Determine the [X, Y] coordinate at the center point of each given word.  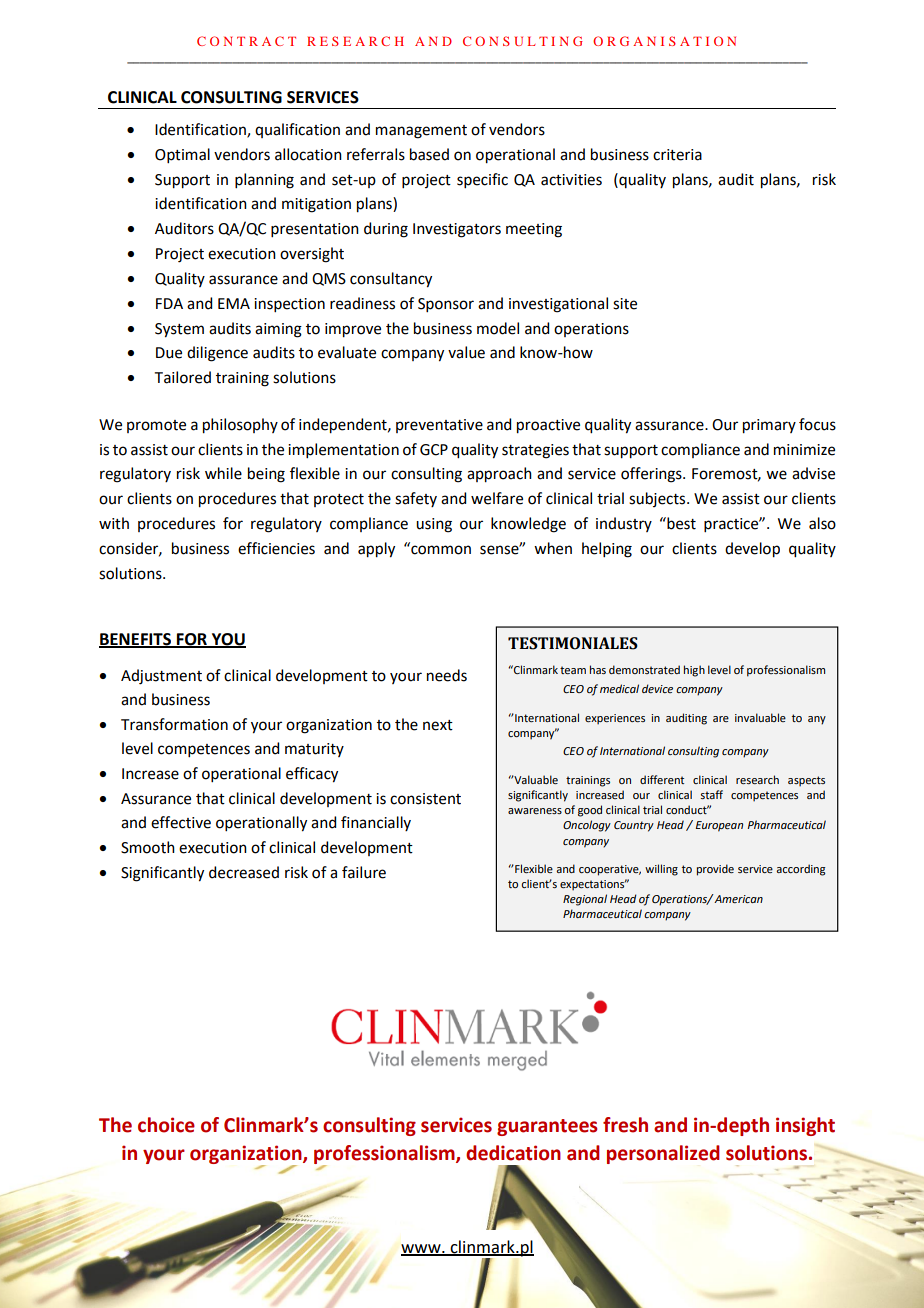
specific [482, 180]
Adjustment [161, 677]
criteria [677, 155]
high [694, 671]
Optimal [182, 155]
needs [447, 675]
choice [166, 1125]
